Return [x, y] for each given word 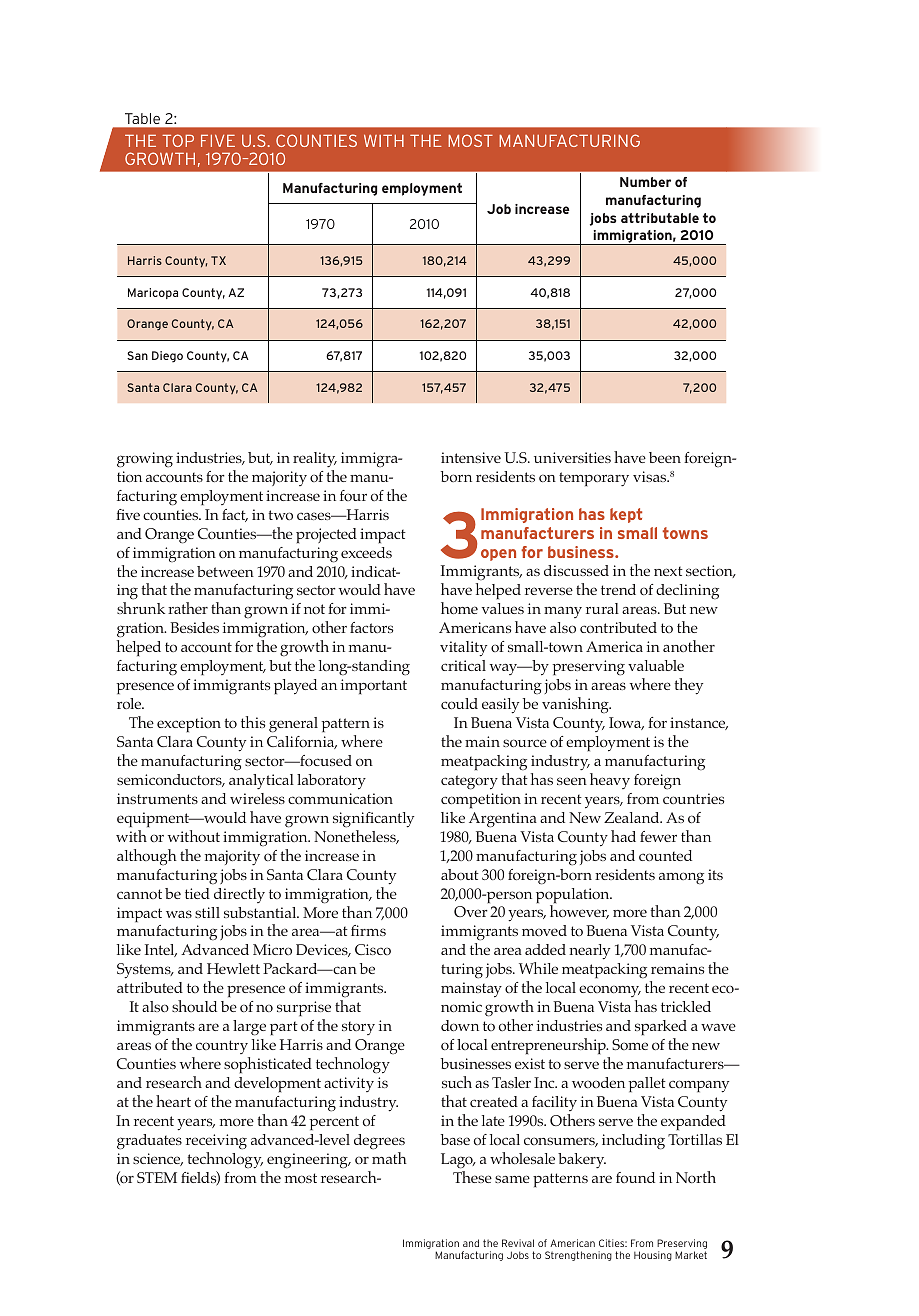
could [459, 703]
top [178, 140]
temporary [594, 479]
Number [645, 182]
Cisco [373, 949]
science [158, 1159]
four [353, 495]
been [665, 457]
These [472, 1177]
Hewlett [233, 968]
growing [145, 460]
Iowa [626, 723]
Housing [653, 1256]
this [253, 722]
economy [610, 991]
